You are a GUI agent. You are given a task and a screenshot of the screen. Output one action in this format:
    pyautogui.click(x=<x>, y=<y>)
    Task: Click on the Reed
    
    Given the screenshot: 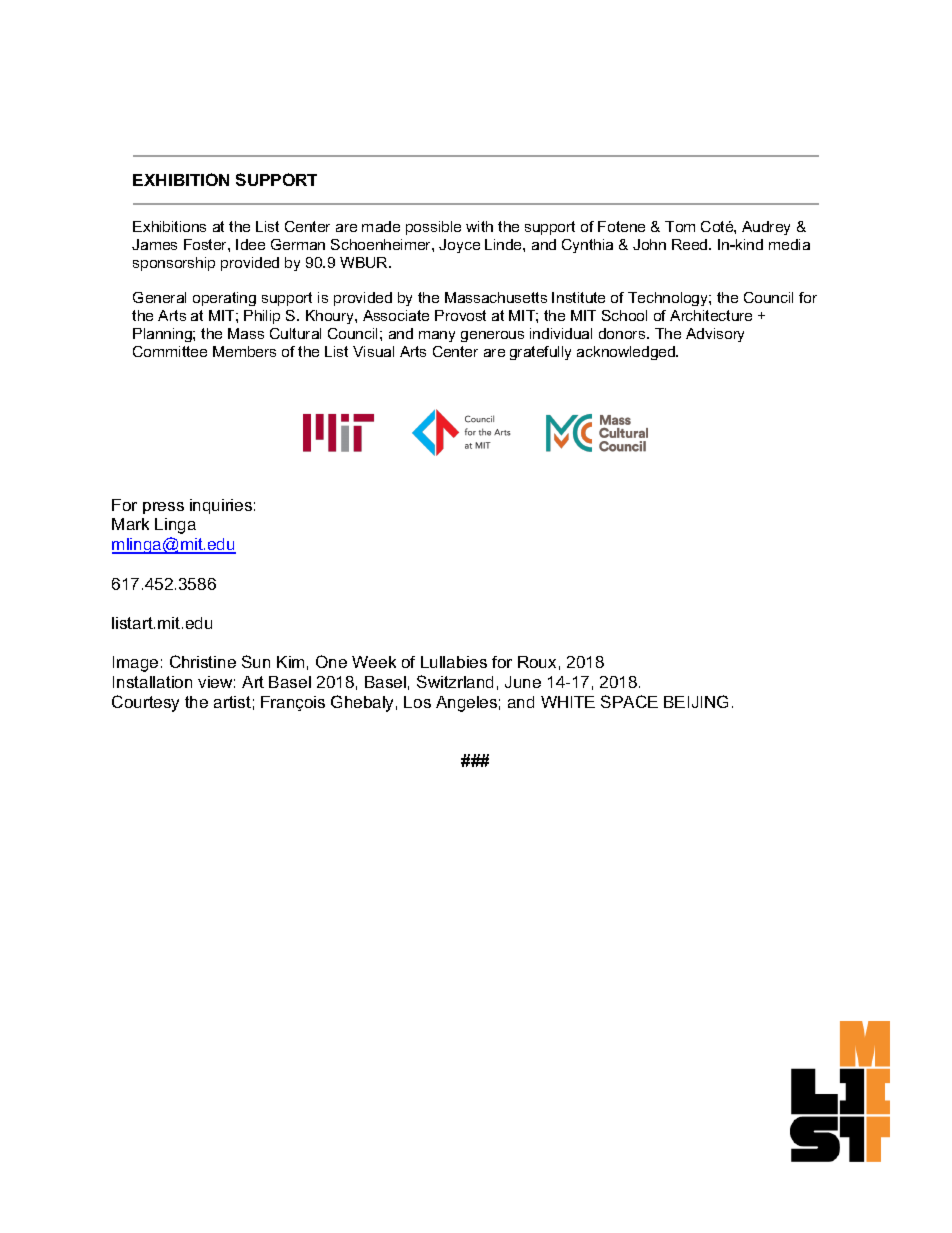 What is the action you would take?
    pyautogui.click(x=691, y=244)
